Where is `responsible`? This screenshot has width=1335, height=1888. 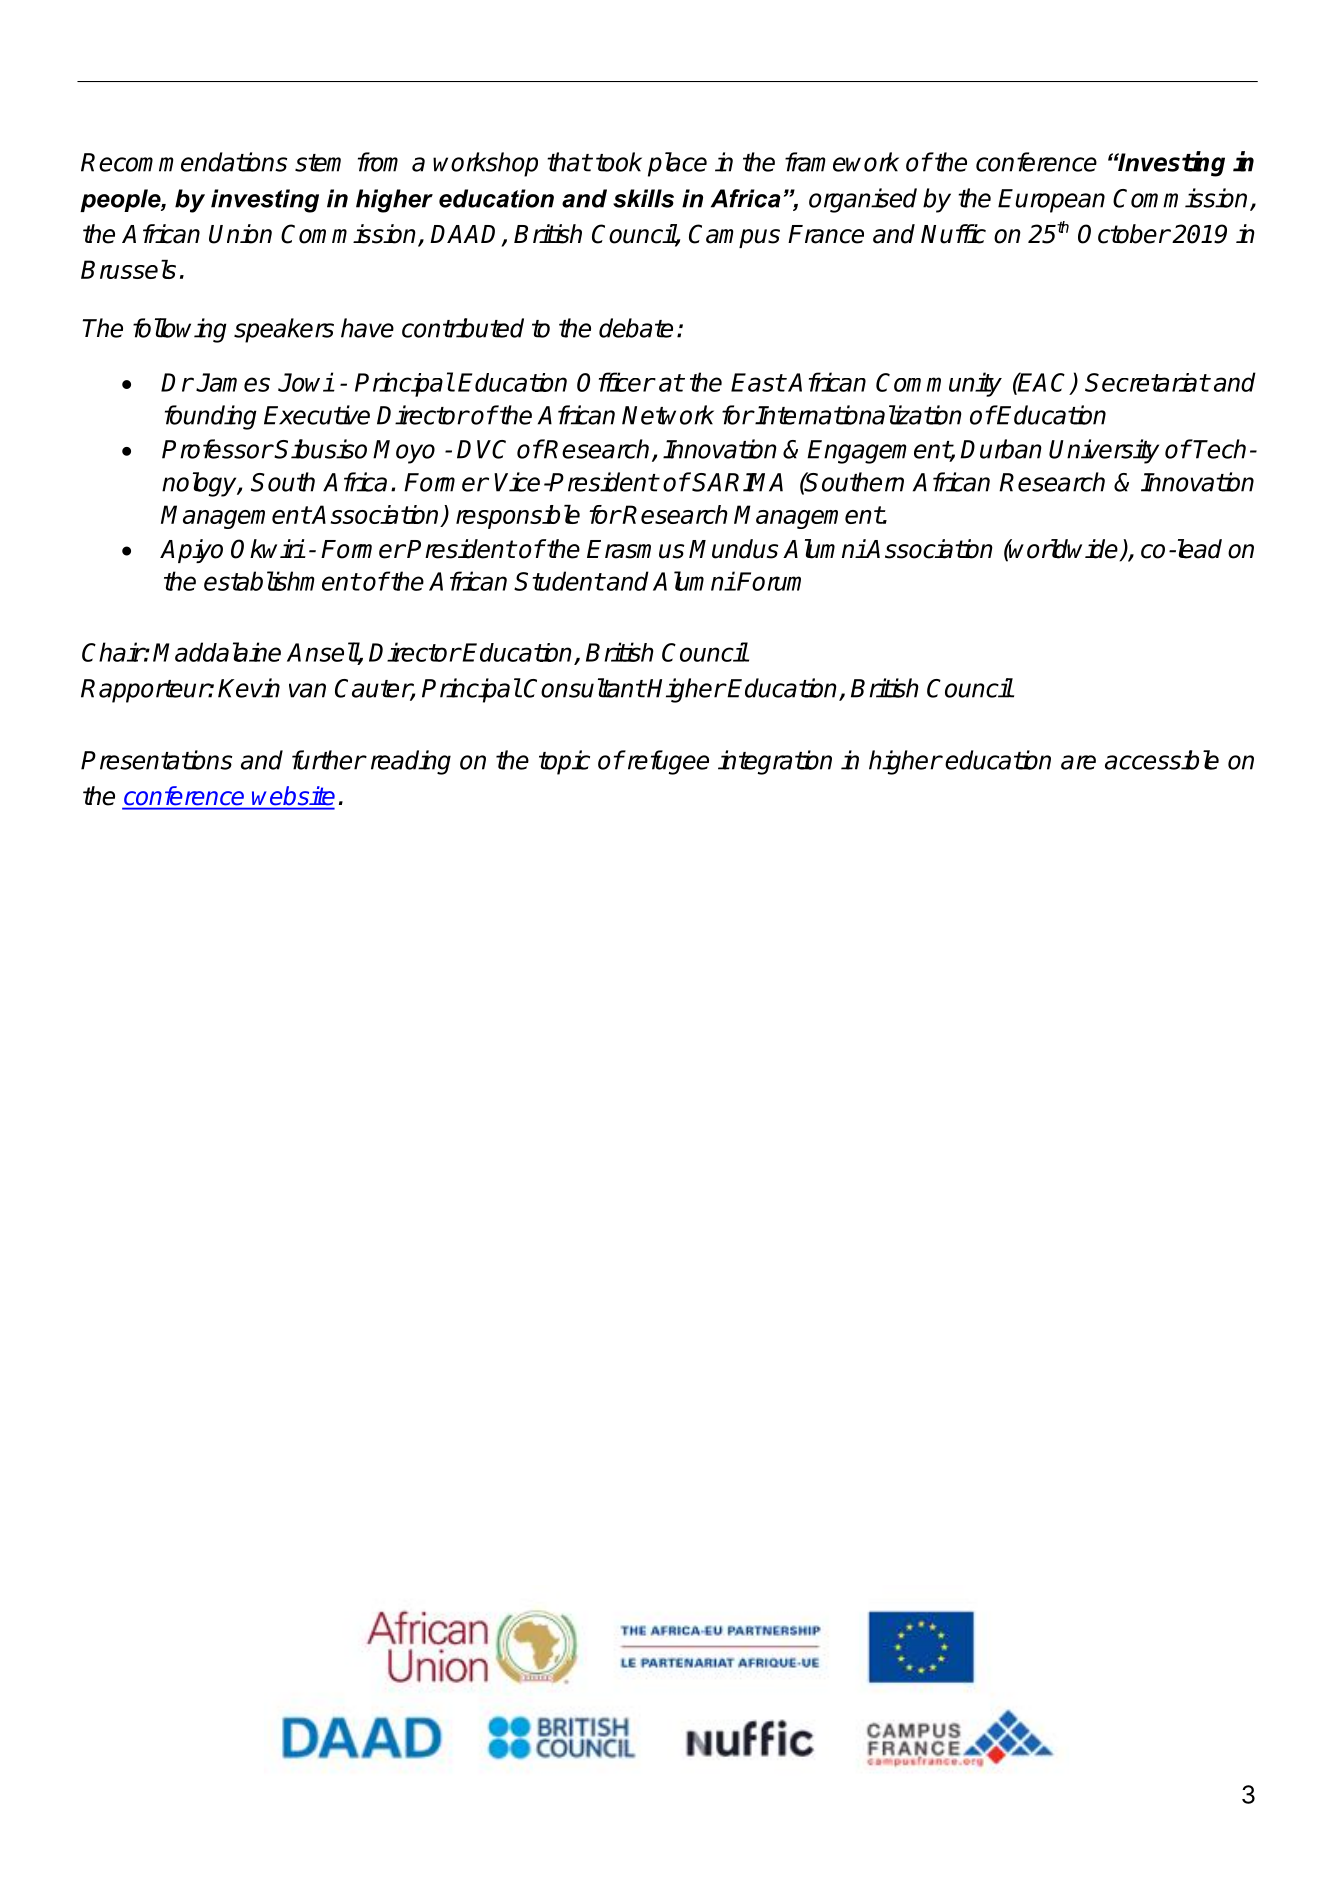
responsible is located at coordinates (518, 517).
